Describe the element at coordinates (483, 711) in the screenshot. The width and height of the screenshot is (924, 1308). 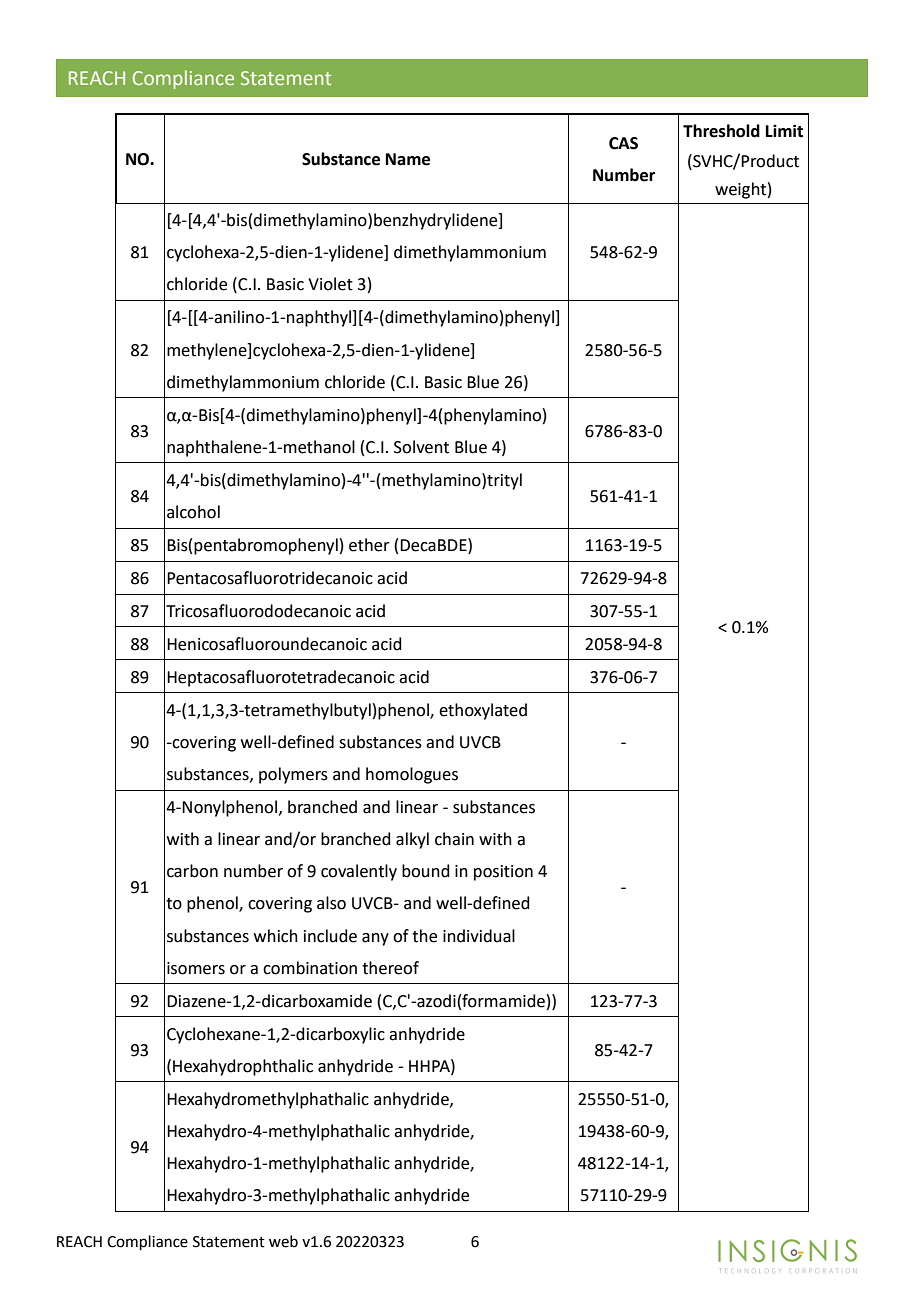
I see `ethoxylated` at that location.
